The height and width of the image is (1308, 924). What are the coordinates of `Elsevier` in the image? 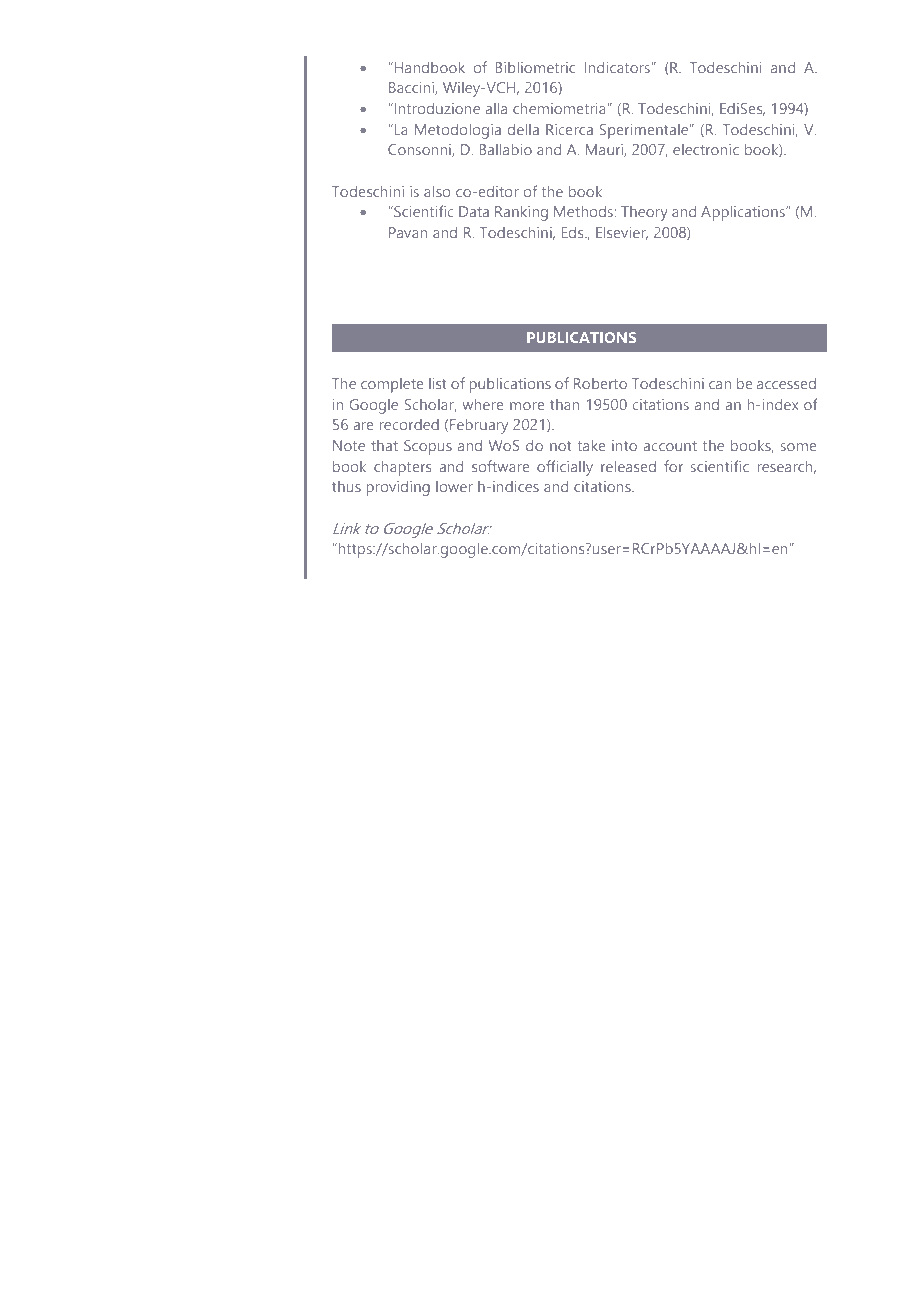 It's located at (622, 233).
